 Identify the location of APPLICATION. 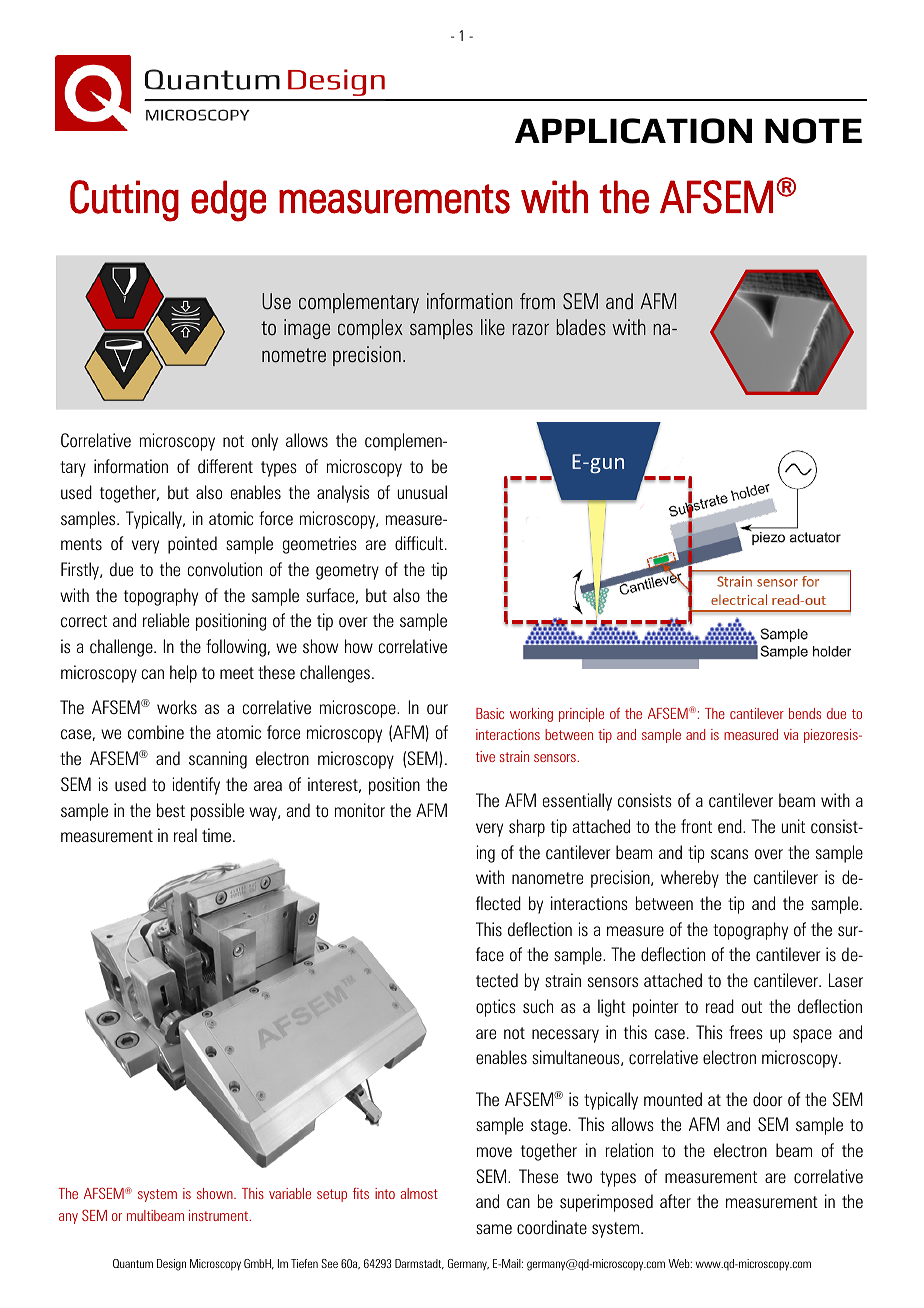
(633, 131).
